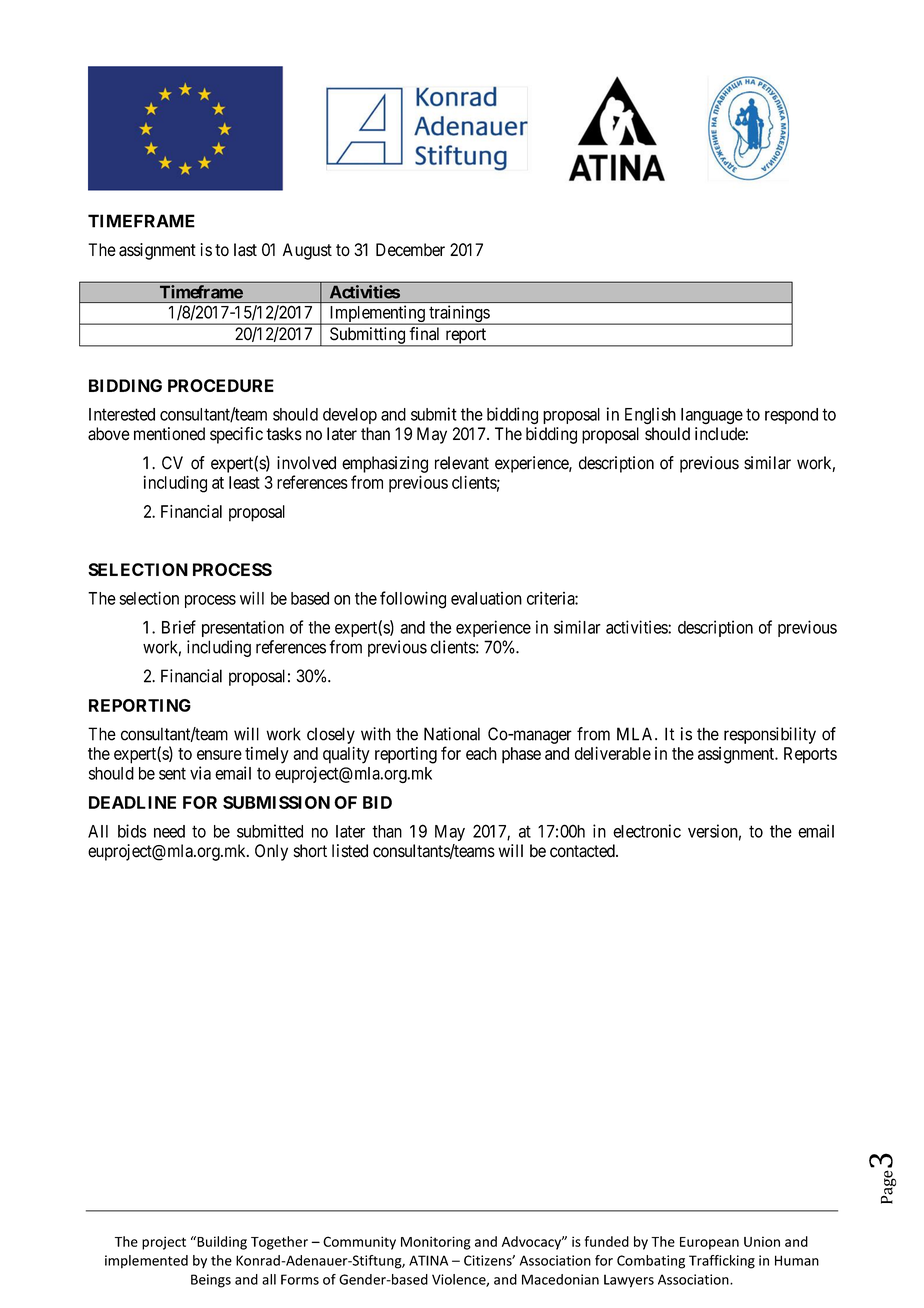  What do you see at coordinates (179, 627) in the document?
I see `Brief` at bounding box center [179, 627].
